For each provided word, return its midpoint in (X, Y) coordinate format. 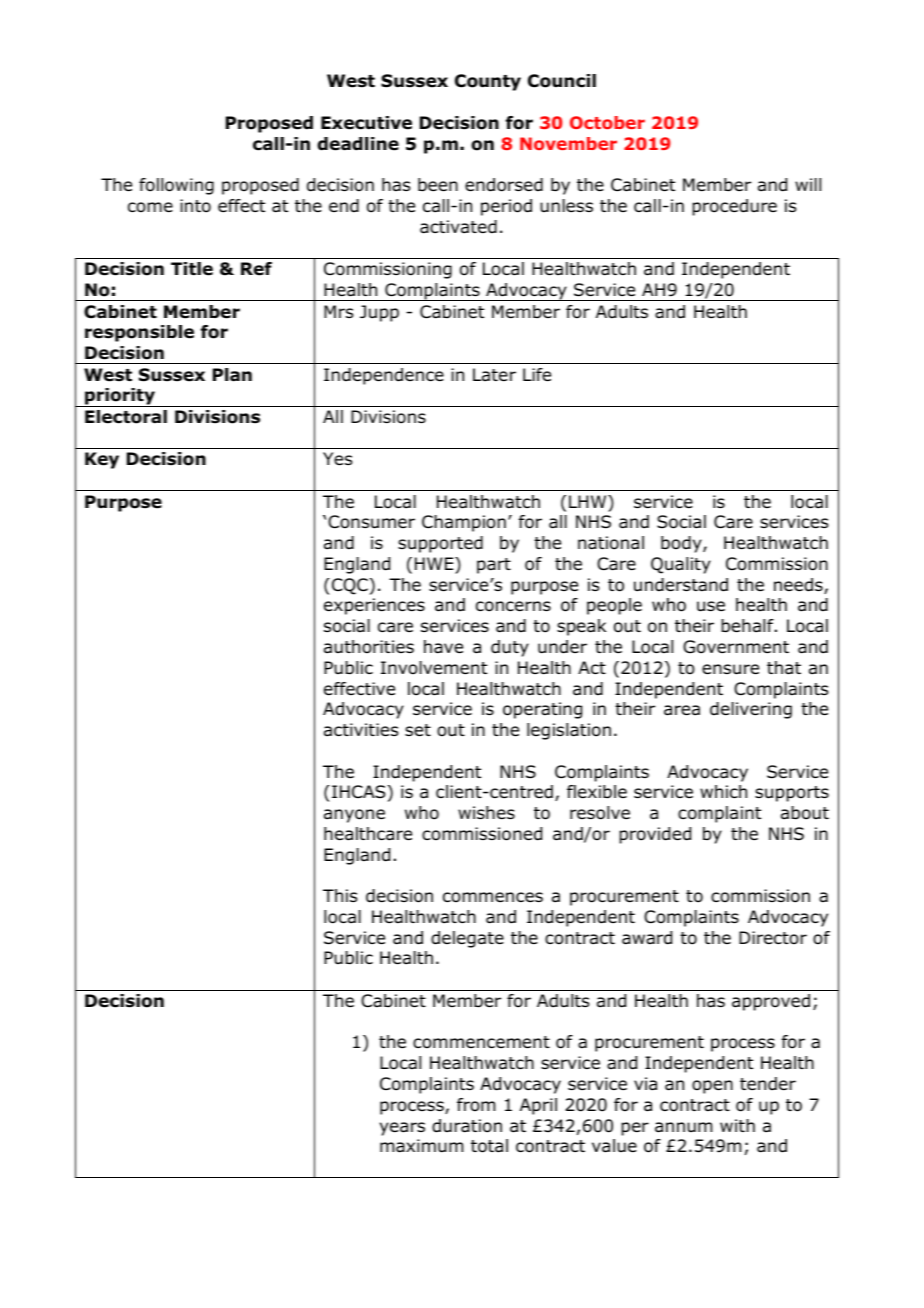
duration (467, 1126)
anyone (354, 816)
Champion (464, 523)
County (488, 82)
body (682, 544)
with (737, 1125)
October (607, 122)
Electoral (126, 417)
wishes (486, 813)
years (402, 1129)
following (176, 186)
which (723, 791)
